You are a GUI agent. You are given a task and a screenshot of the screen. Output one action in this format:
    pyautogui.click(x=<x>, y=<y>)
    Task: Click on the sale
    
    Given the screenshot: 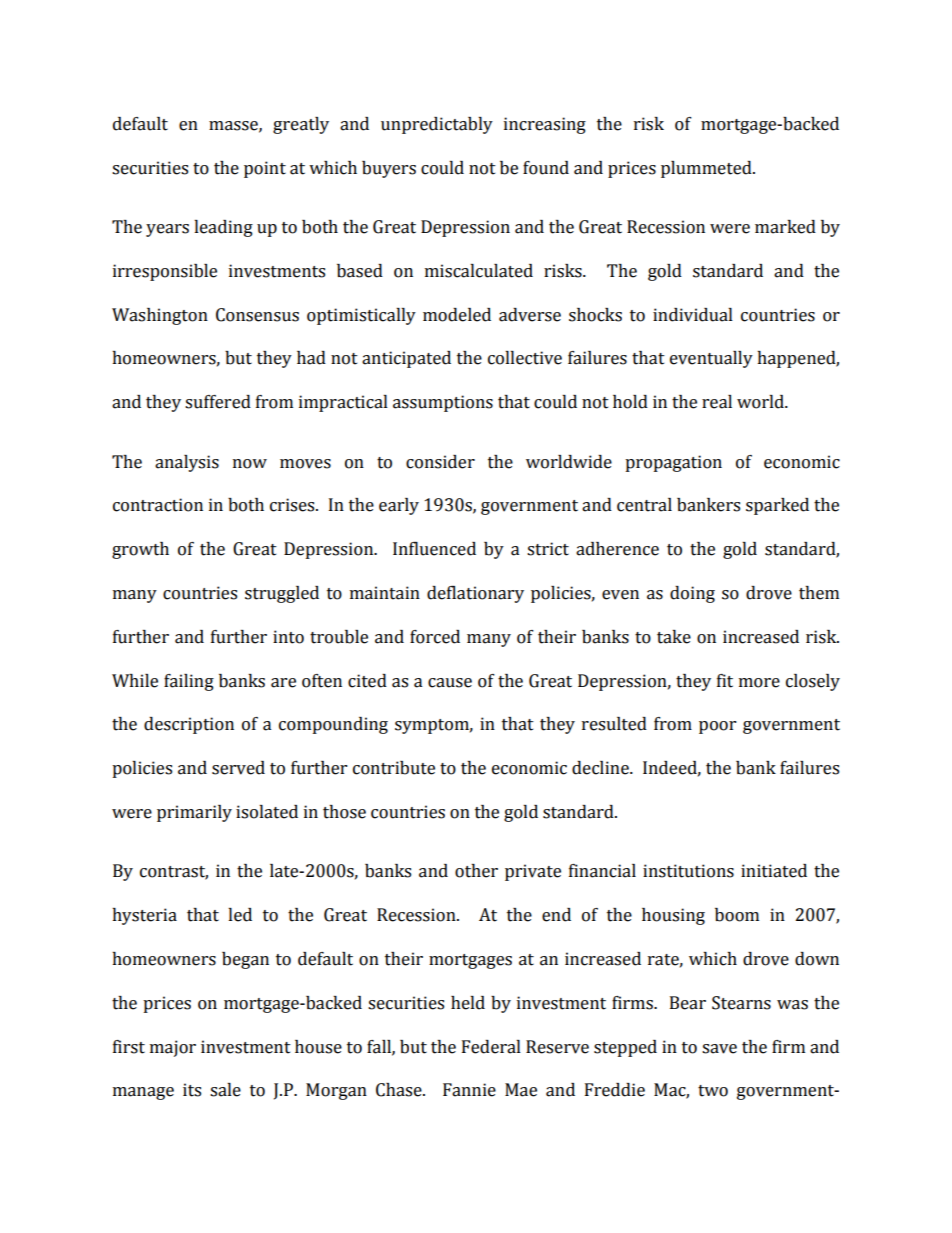 What is the action you would take?
    pyautogui.click(x=225, y=1090)
